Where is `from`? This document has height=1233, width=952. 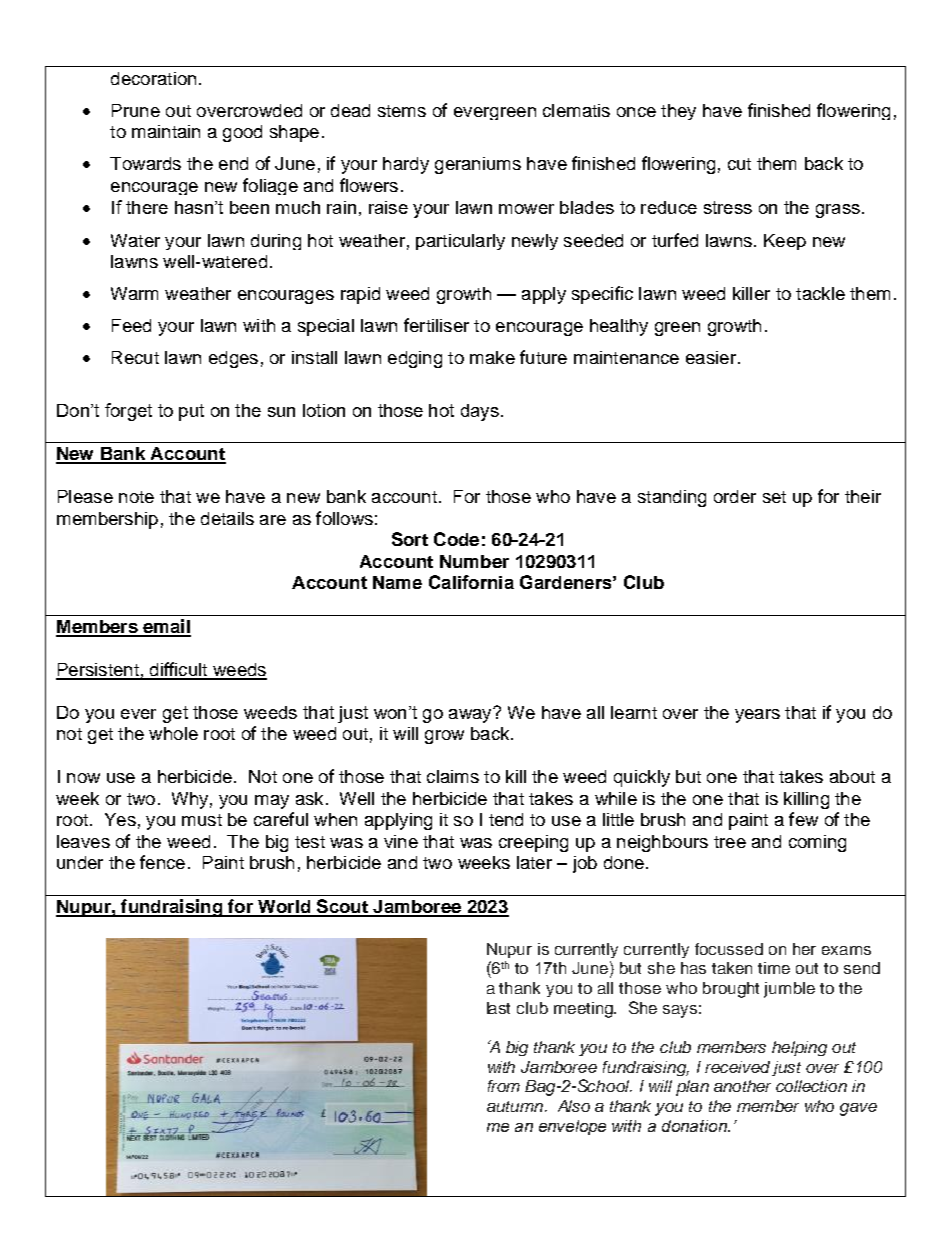 from is located at coordinates (504, 1086).
